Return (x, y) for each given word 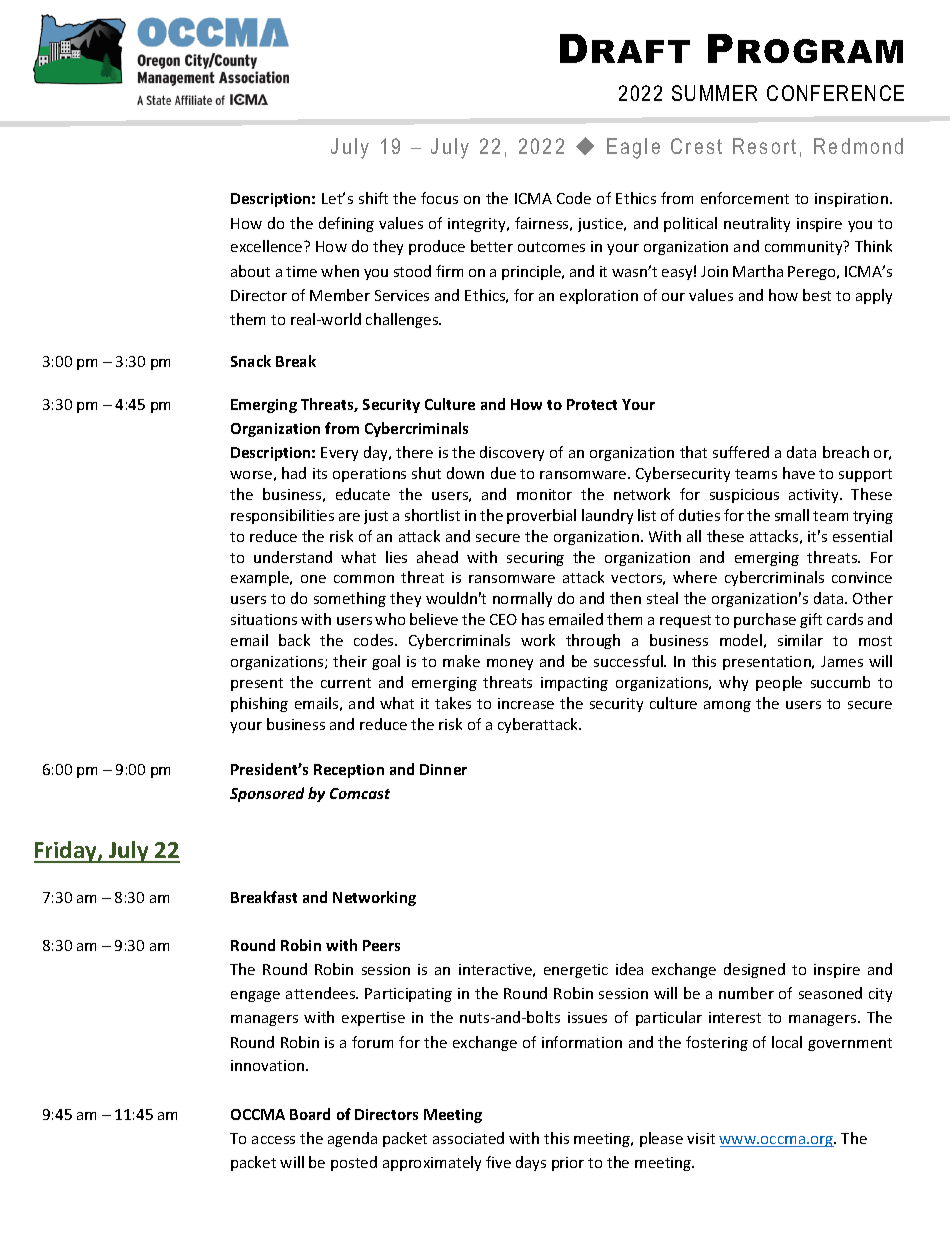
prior (568, 1164)
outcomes (551, 247)
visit (701, 1138)
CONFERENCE (835, 93)
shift (373, 198)
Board (310, 1114)
